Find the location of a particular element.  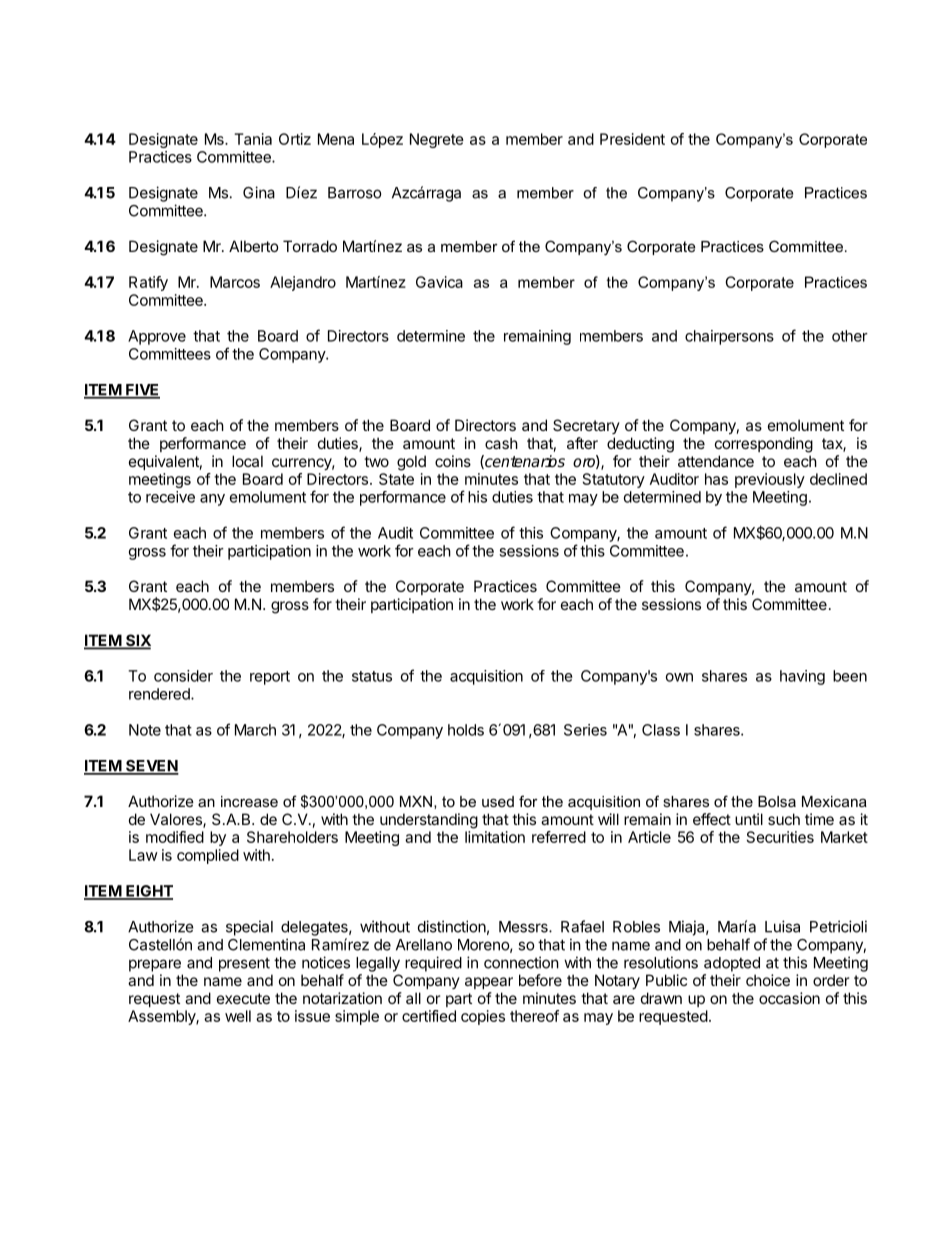

local is located at coordinates (247, 461).
